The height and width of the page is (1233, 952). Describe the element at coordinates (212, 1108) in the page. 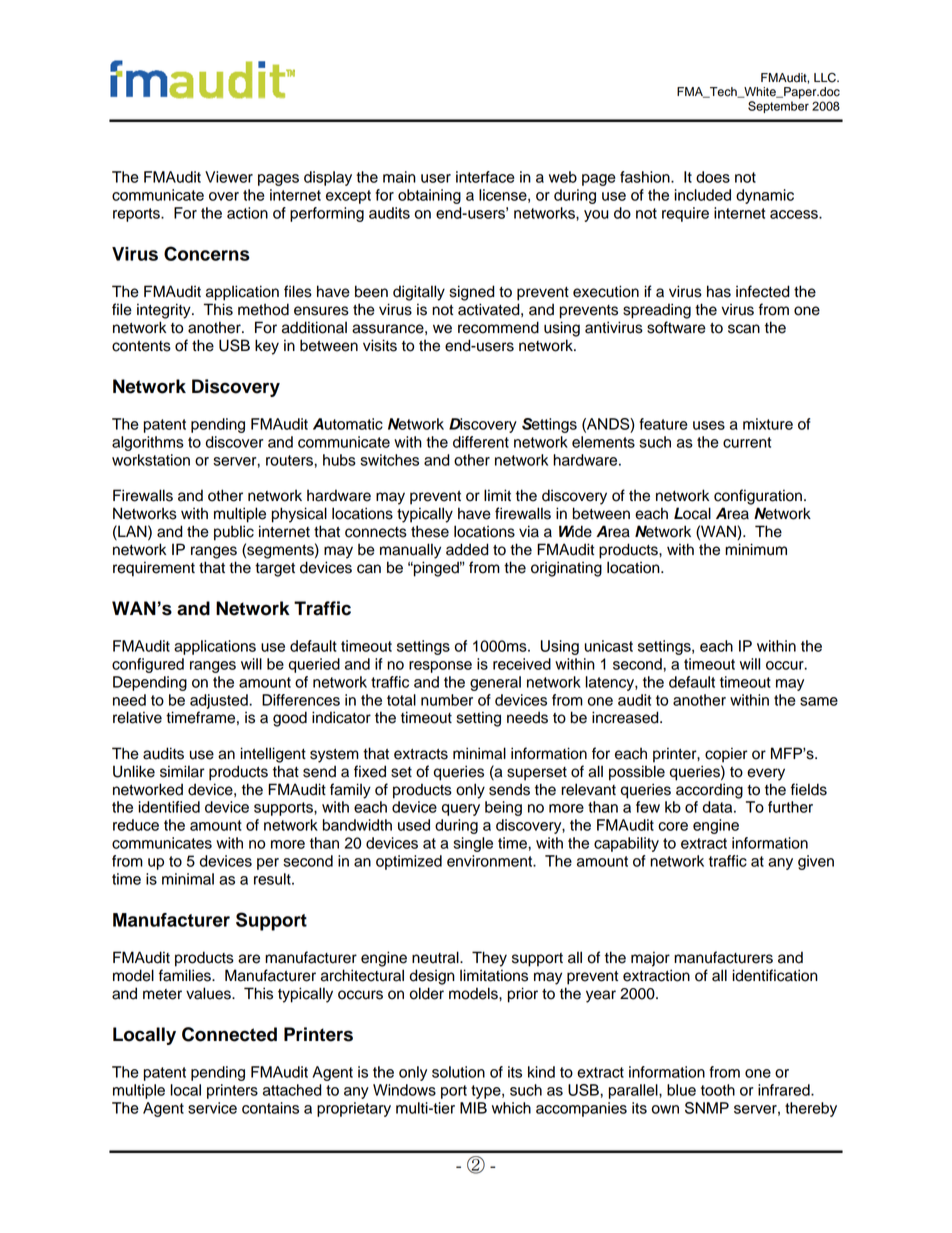

I see `service` at that location.
